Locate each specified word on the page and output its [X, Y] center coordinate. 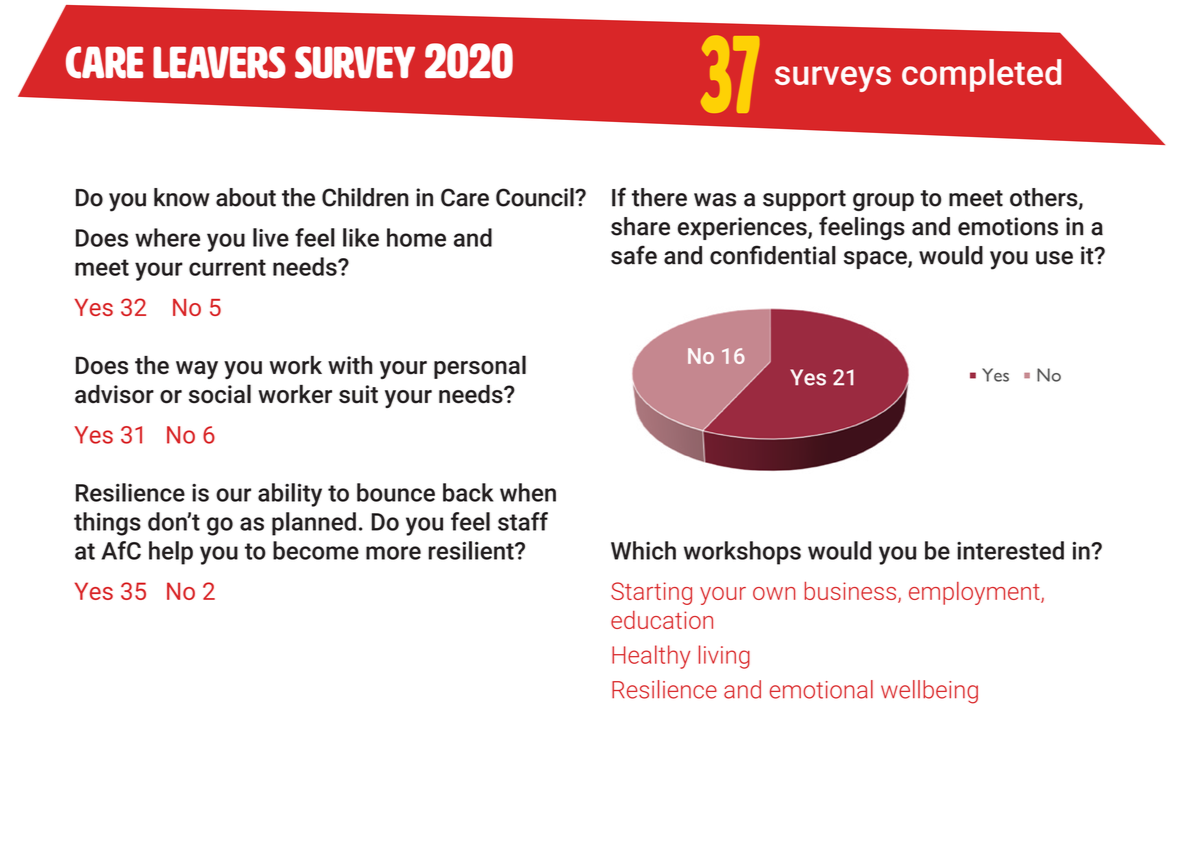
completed [981, 75]
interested [1010, 550]
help [171, 553]
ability [290, 495]
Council [536, 197]
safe [634, 255]
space [876, 260]
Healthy [651, 657]
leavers [219, 62]
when [528, 492]
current [227, 267]
